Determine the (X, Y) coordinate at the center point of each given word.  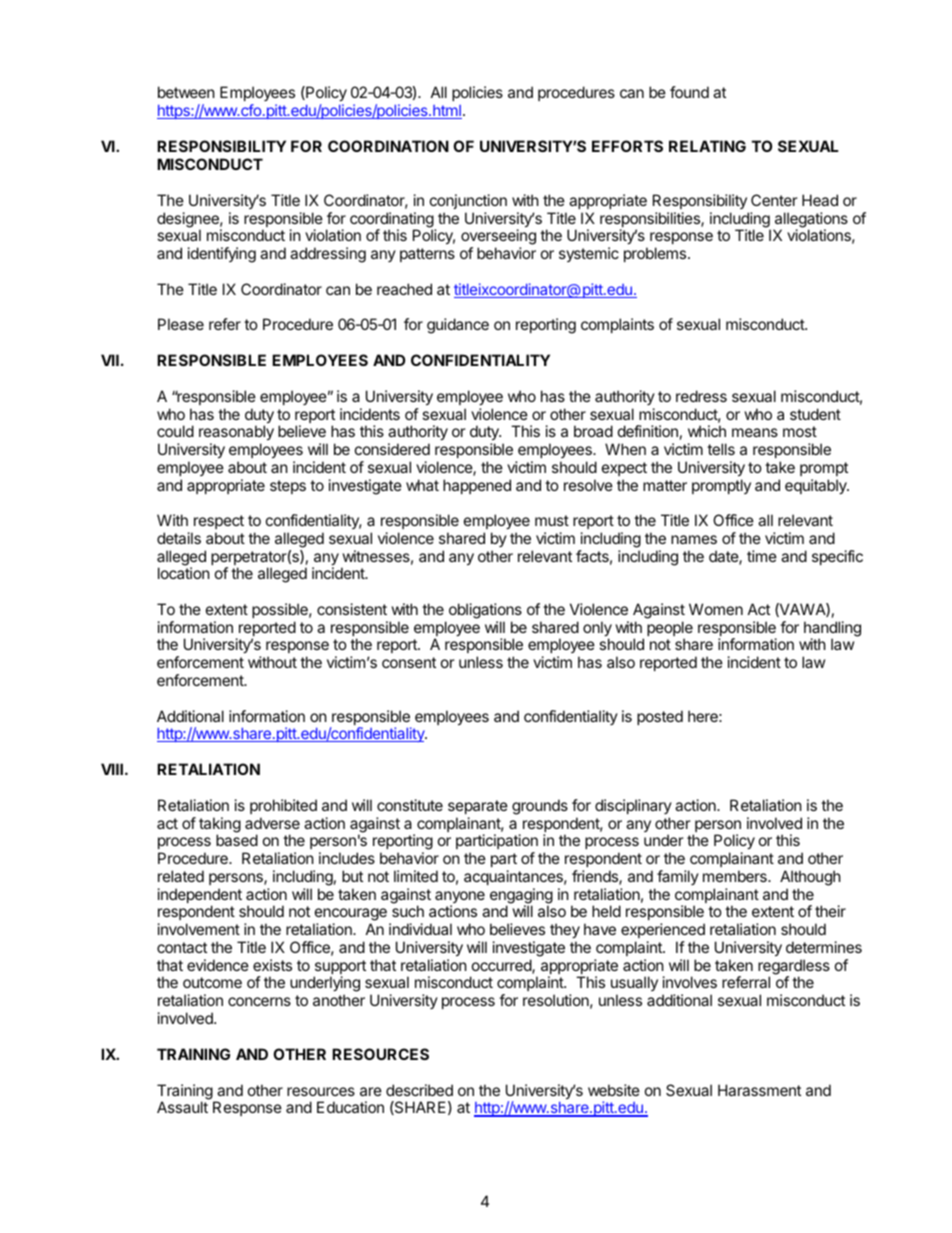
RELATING (707, 146)
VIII (112, 769)
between (186, 92)
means (755, 432)
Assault (182, 1107)
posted (660, 717)
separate (478, 807)
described (419, 1090)
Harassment (759, 1090)
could (175, 431)
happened (477, 486)
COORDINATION (388, 146)
